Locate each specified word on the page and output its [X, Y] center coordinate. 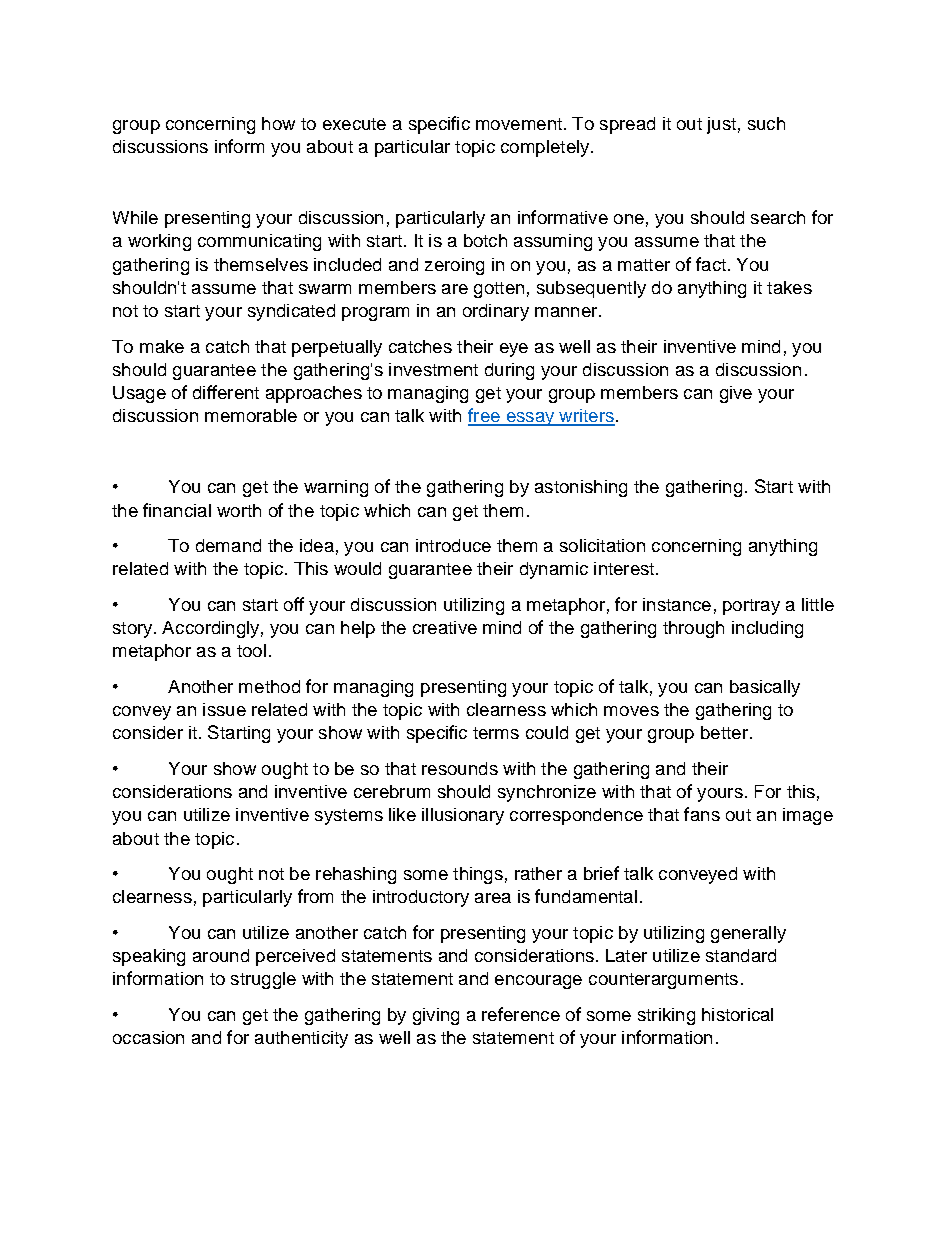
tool [251, 650]
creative [445, 627]
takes [789, 287]
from [315, 896]
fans [702, 814]
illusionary [463, 816]
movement [519, 124]
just [721, 125]
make [162, 346]
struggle [263, 980]
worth [239, 510]
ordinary [496, 312]
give [736, 394]
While [135, 217]
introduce [453, 545]
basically [765, 688]
